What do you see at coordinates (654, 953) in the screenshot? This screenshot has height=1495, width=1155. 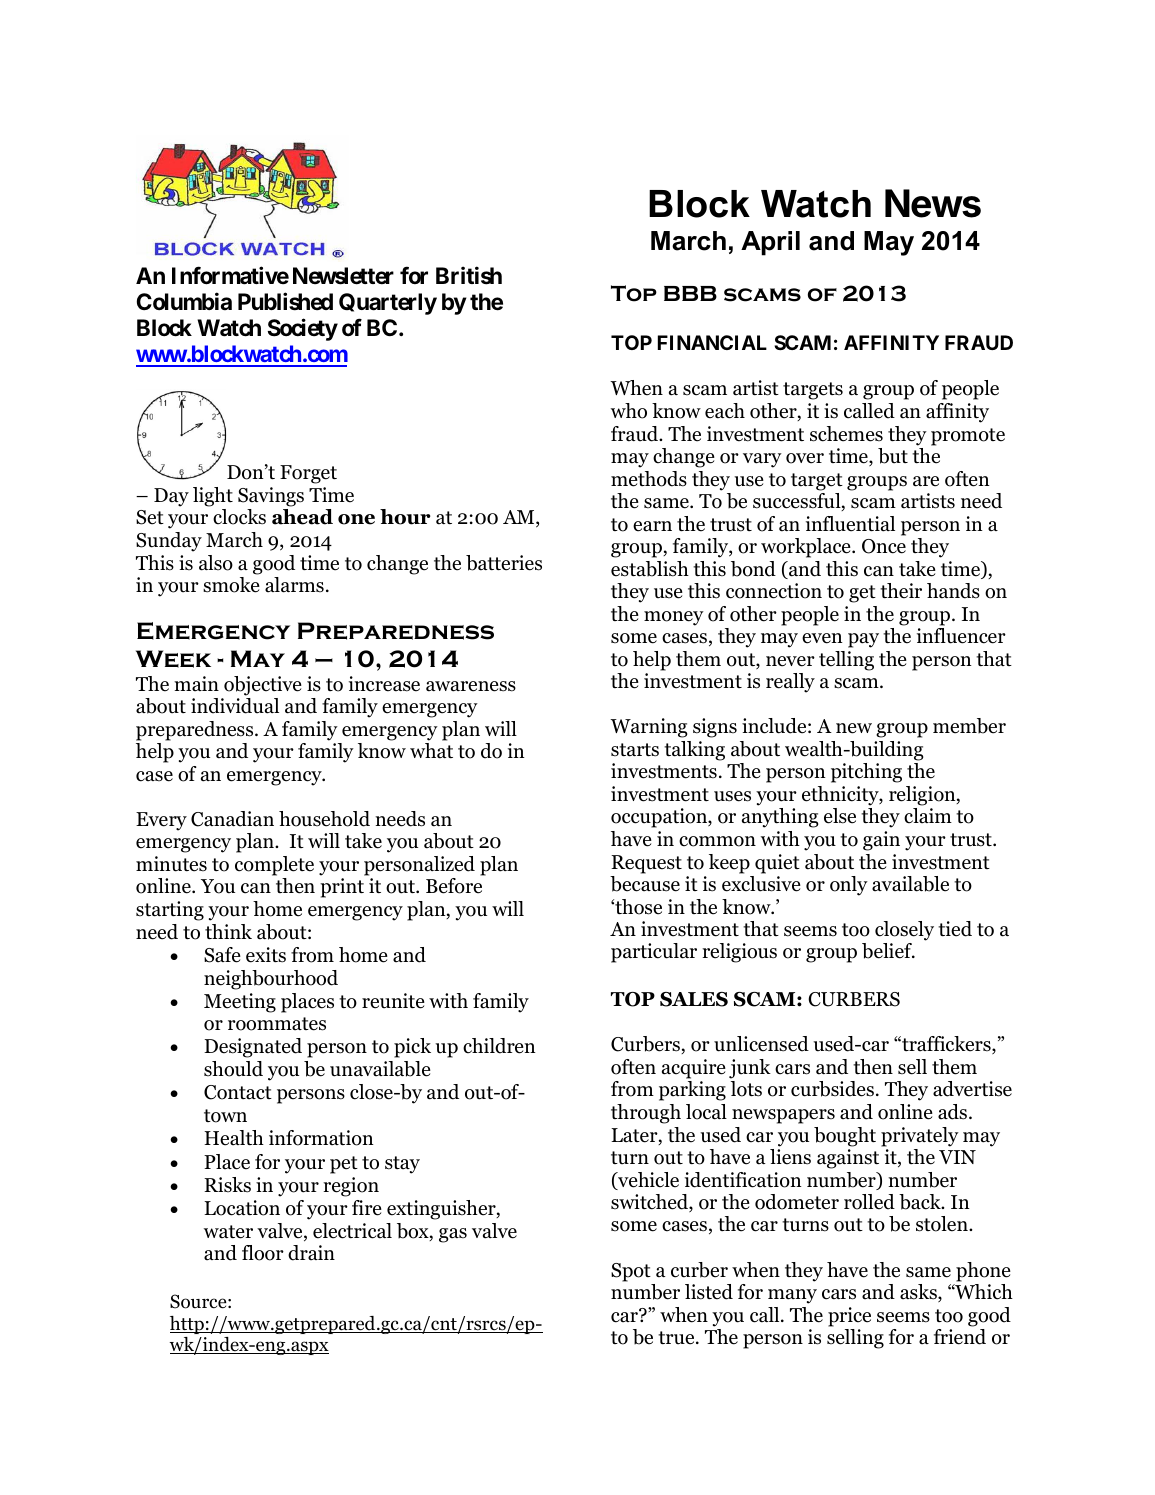 I see `particular` at bounding box center [654, 953].
